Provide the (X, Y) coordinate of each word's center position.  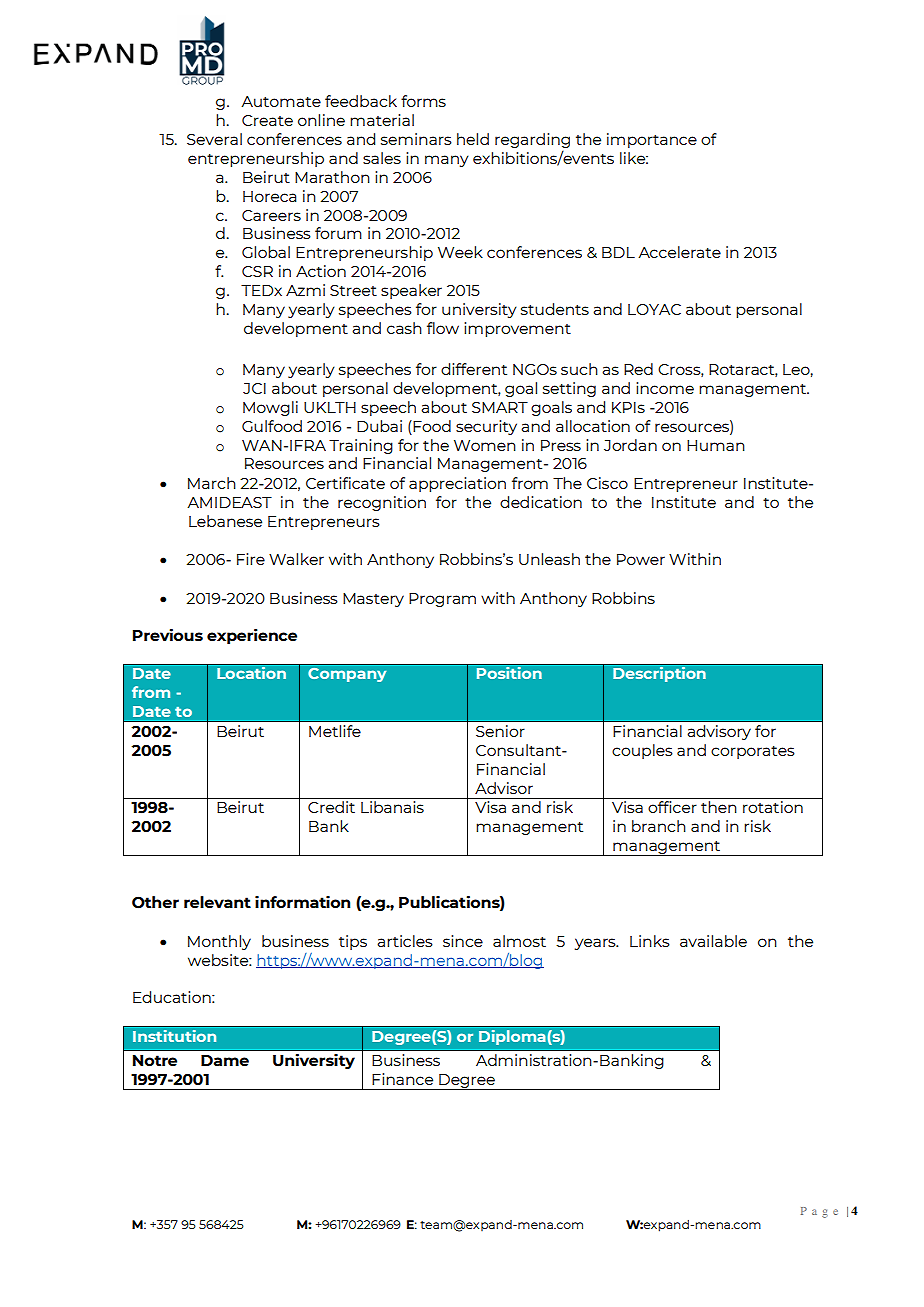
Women (485, 445)
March (212, 483)
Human (716, 445)
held (473, 139)
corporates (753, 752)
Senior (500, 731)
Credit (331, 807)
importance (652, 140)
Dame (225, 1060)
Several (214, 139)
